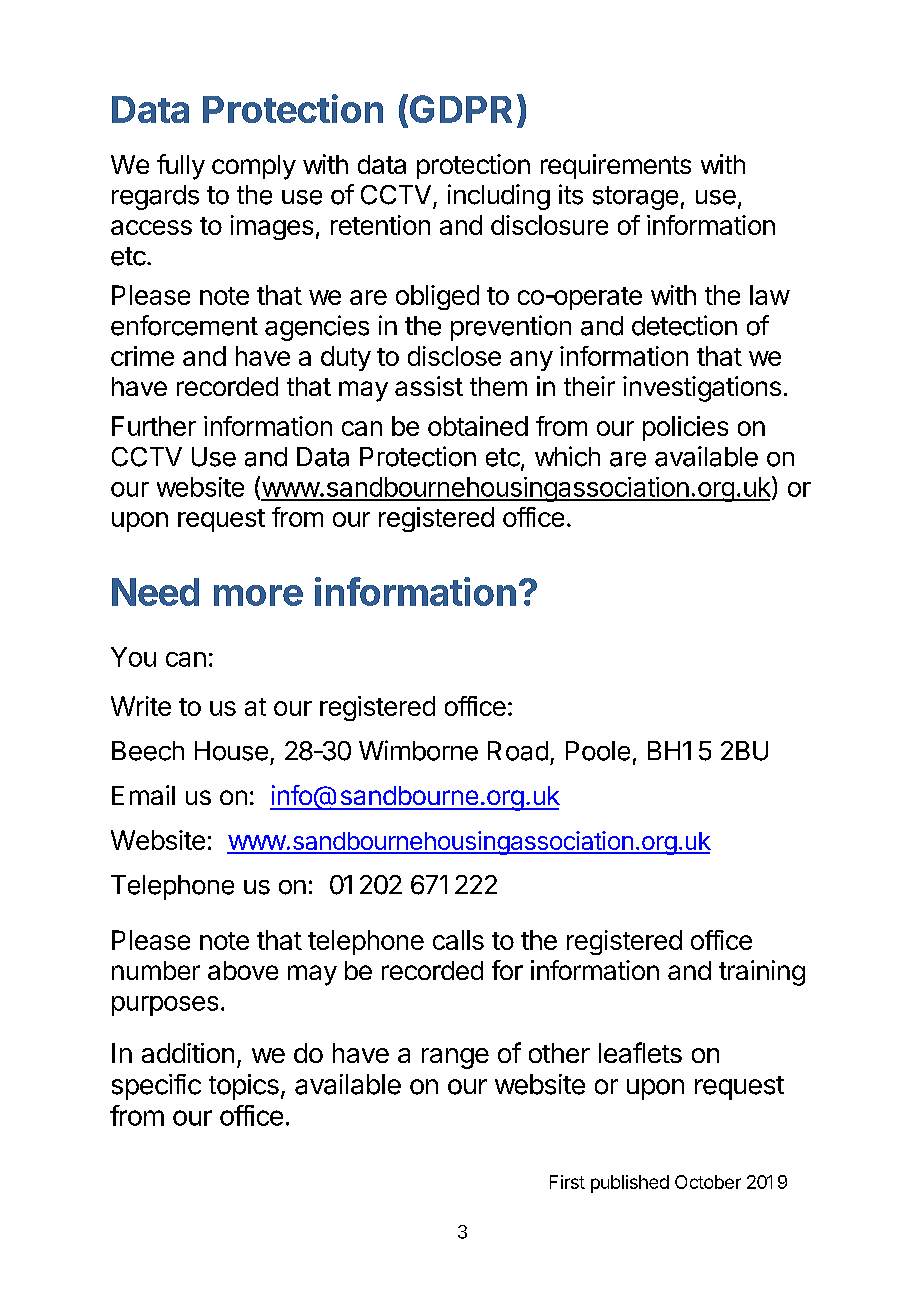 This image has height=1308, width=924. What do you see at coordinates (154, 426) in the image?
I see `Further` at bounding box center [154, 426].
